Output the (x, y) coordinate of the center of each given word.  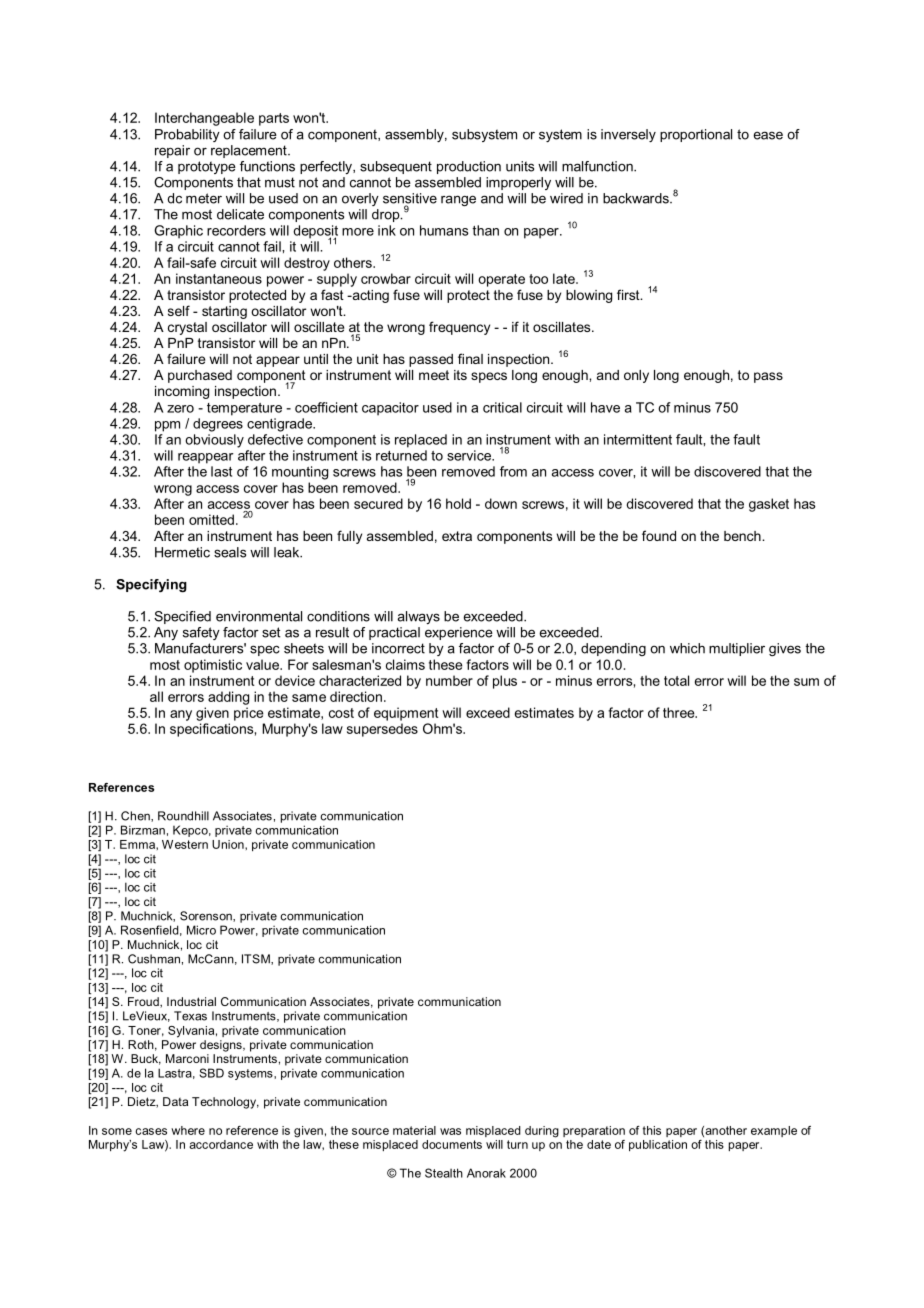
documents (452, 1144)
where (188, 1130)
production (469, 167)
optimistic (213, 666)
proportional (696, 135)
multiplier (737, 649)
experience (459, 633)
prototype (207, 167)
